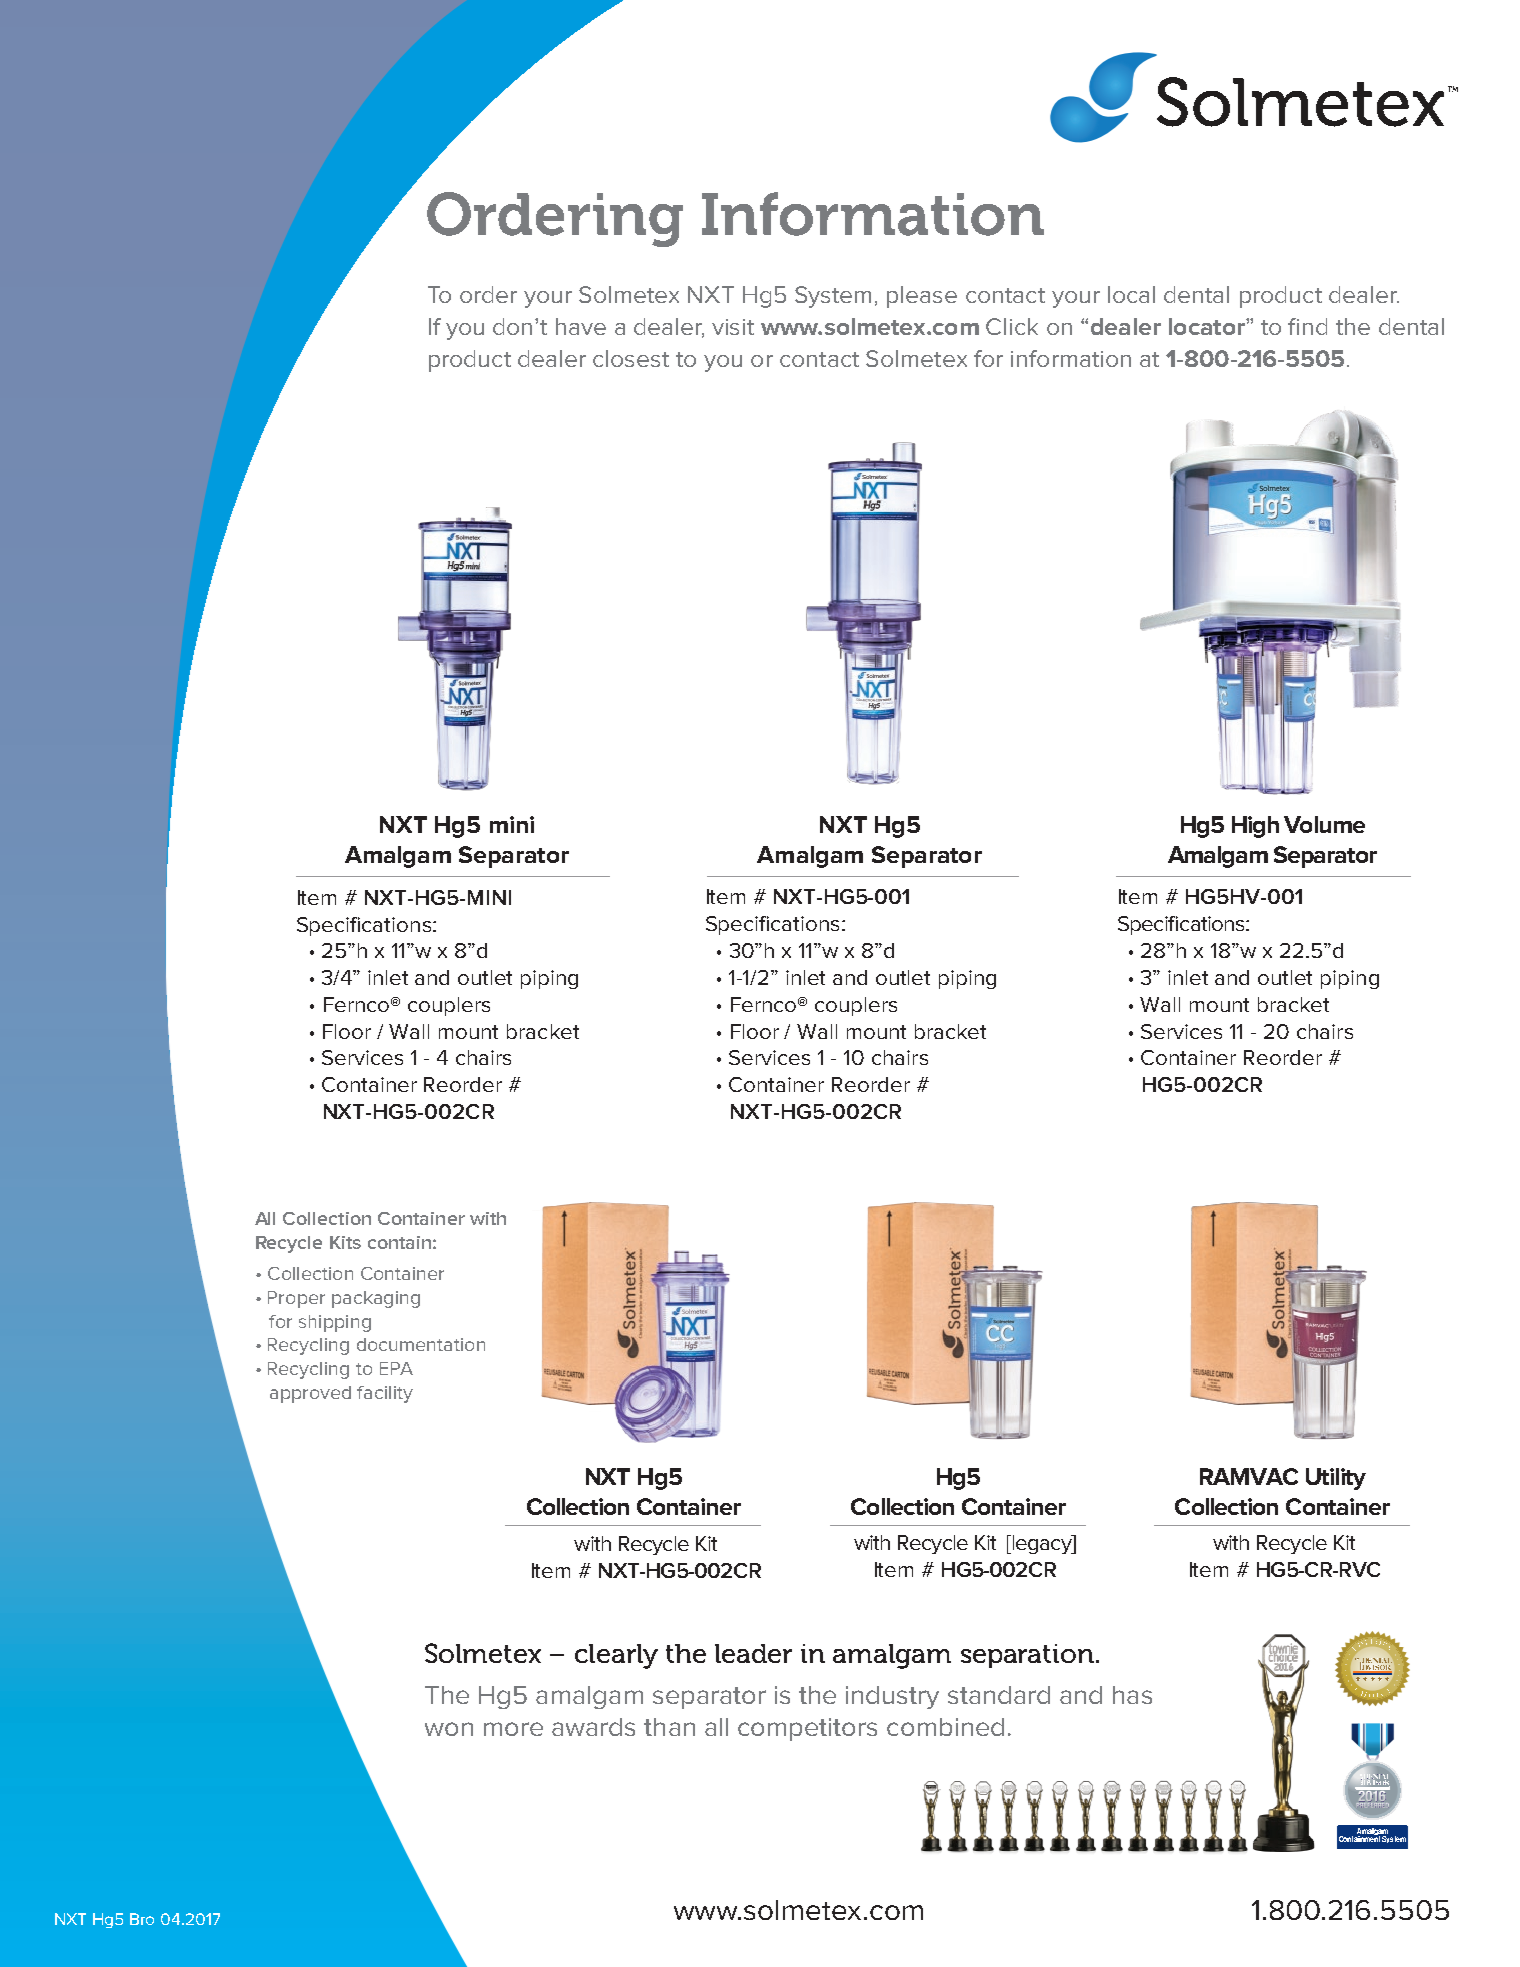  Describe the element at coordinates (1132, 1695) in the screenshot. I see `has` at that location.
